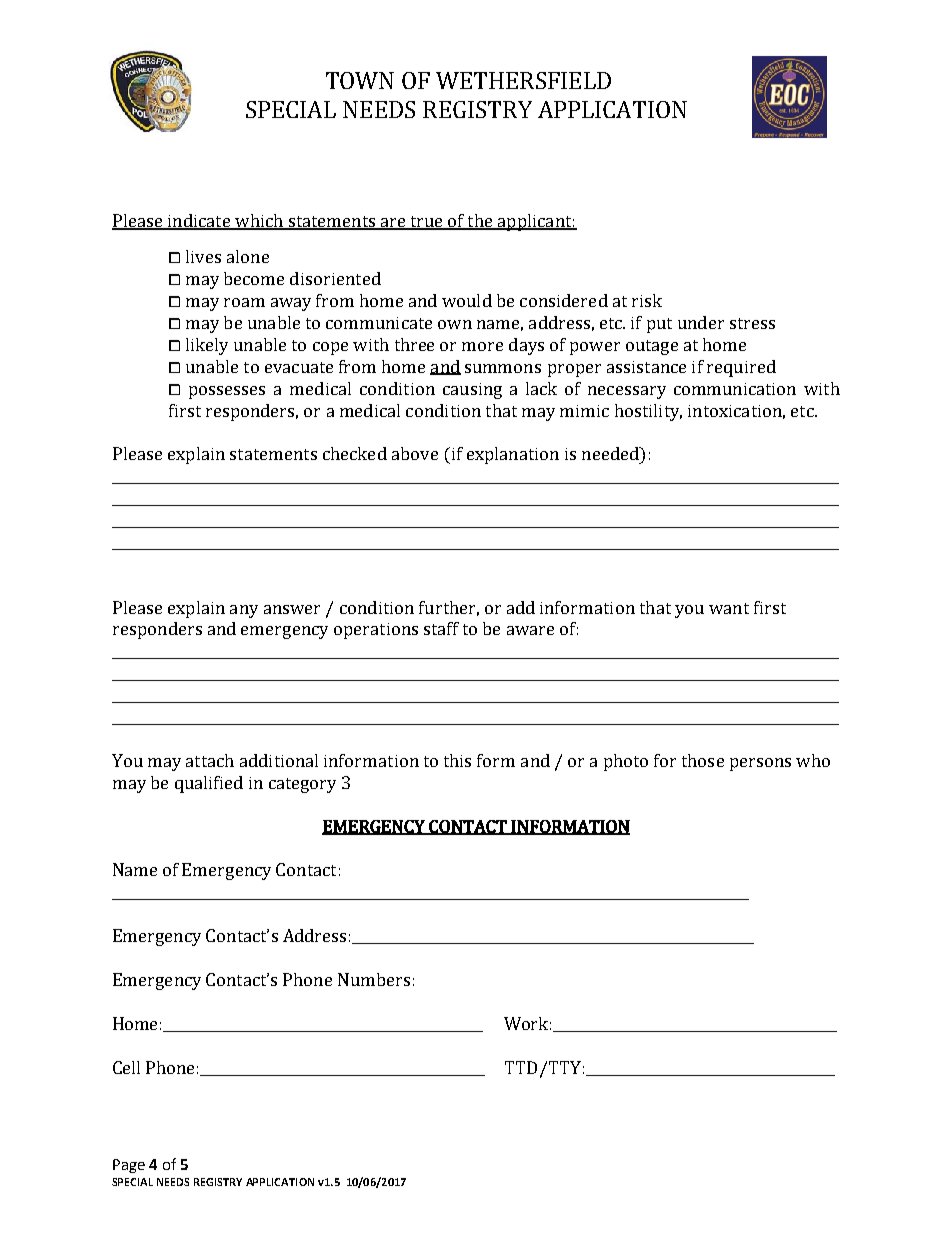 The width and height of the image is (952, 1233). I want to click on any, so click(244, 611).
